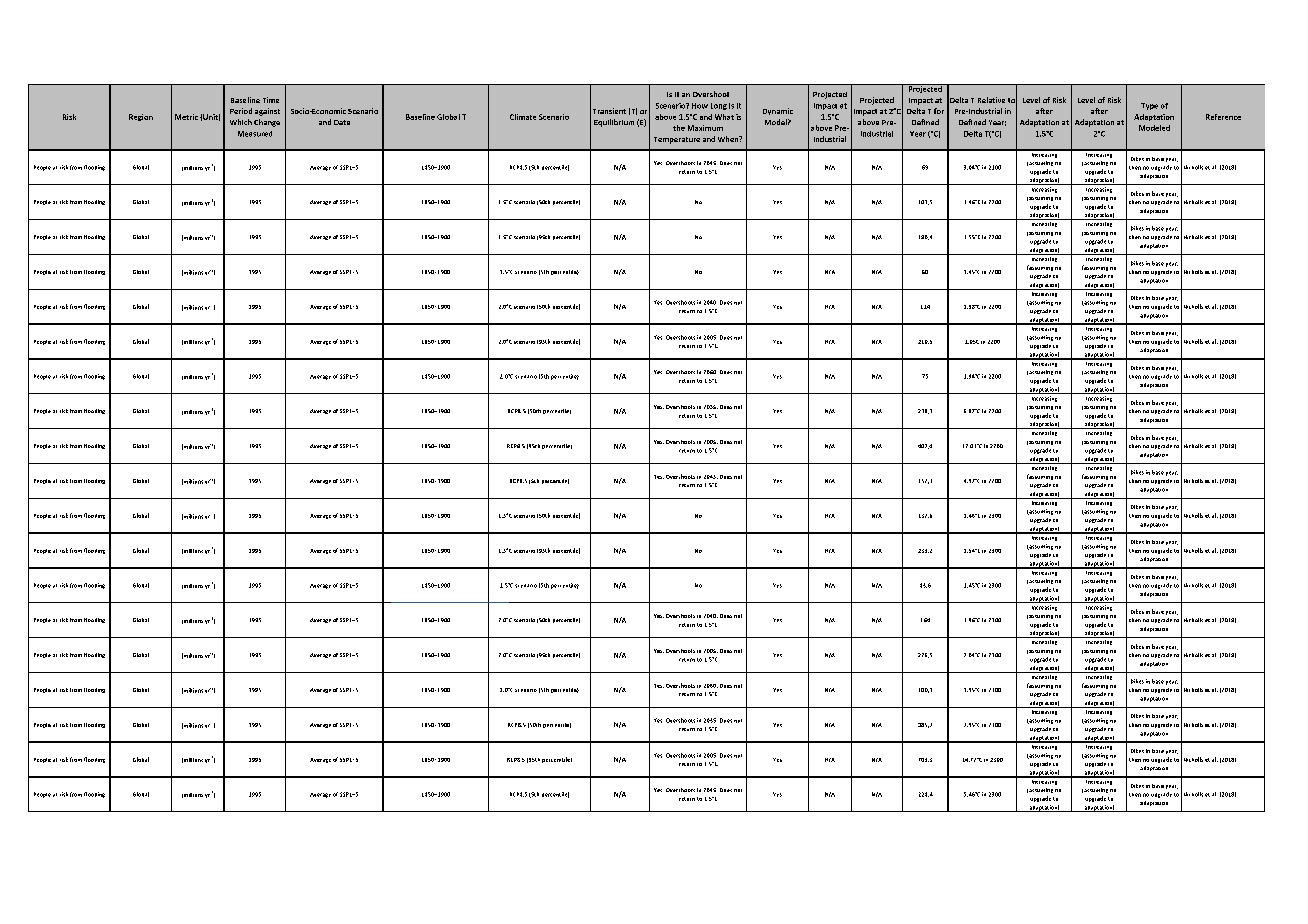  Describe the element at coordinates (677, 140) in the screenshot. I see `Temperature` at that location.
